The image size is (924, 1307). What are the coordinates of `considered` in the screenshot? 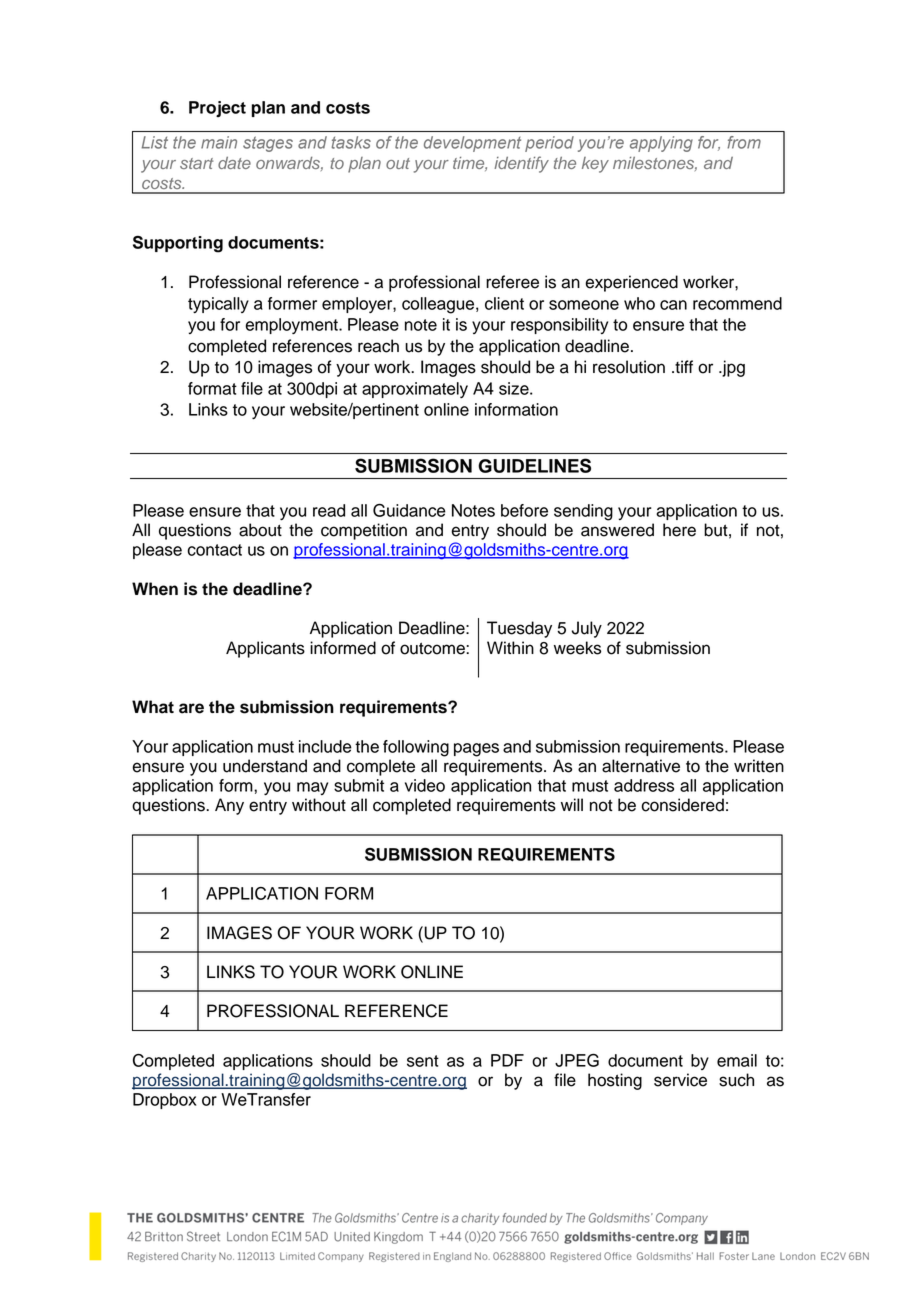 It's located at (682, 805).
